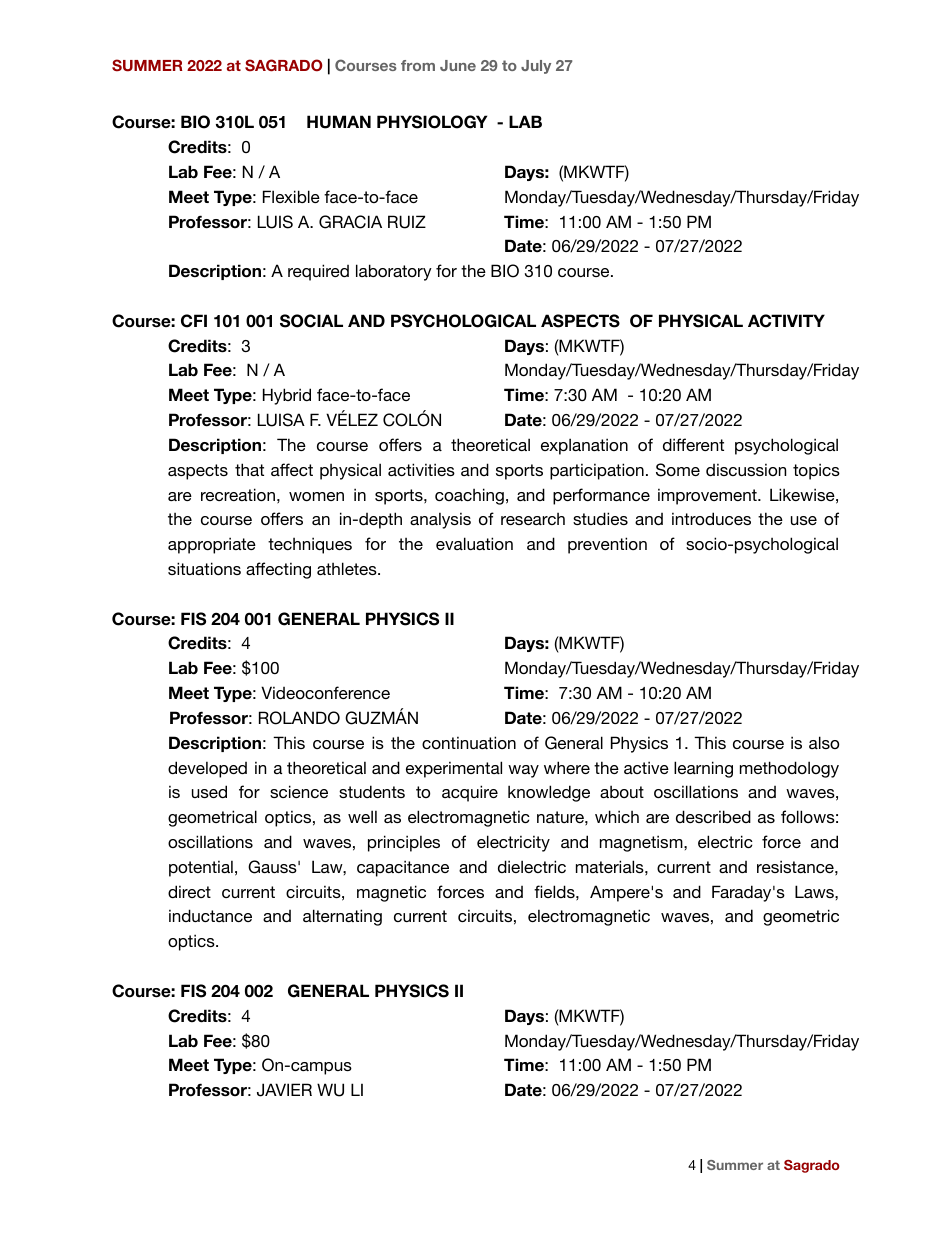 Image resolution: width=952 pixels, height=1233 pixels. What do you see at coordinates (470, 793) in the image?
I see `acquire` at bounding box center [470, 793].
